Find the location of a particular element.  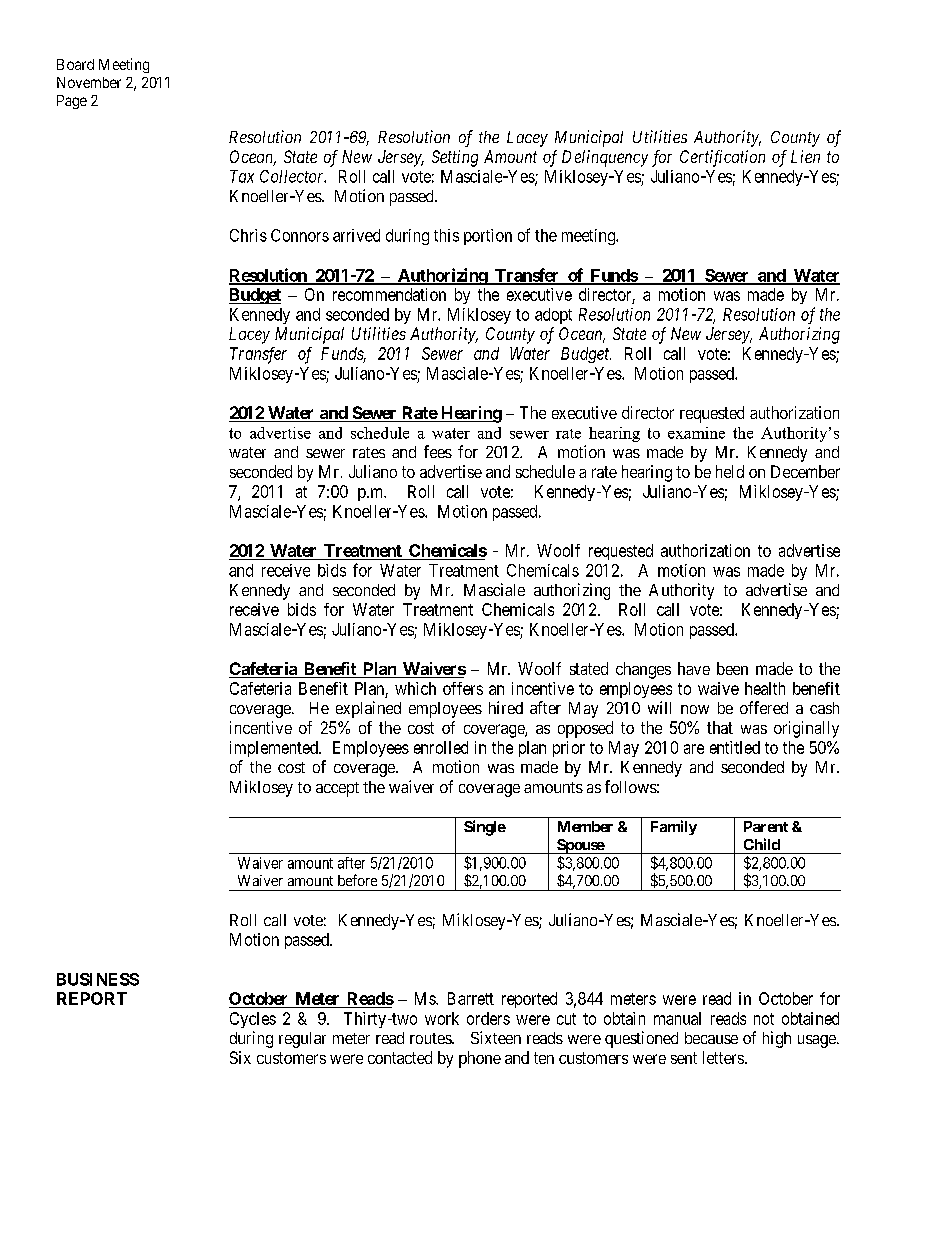

Cycles is located at coordinates (253, 1020).
